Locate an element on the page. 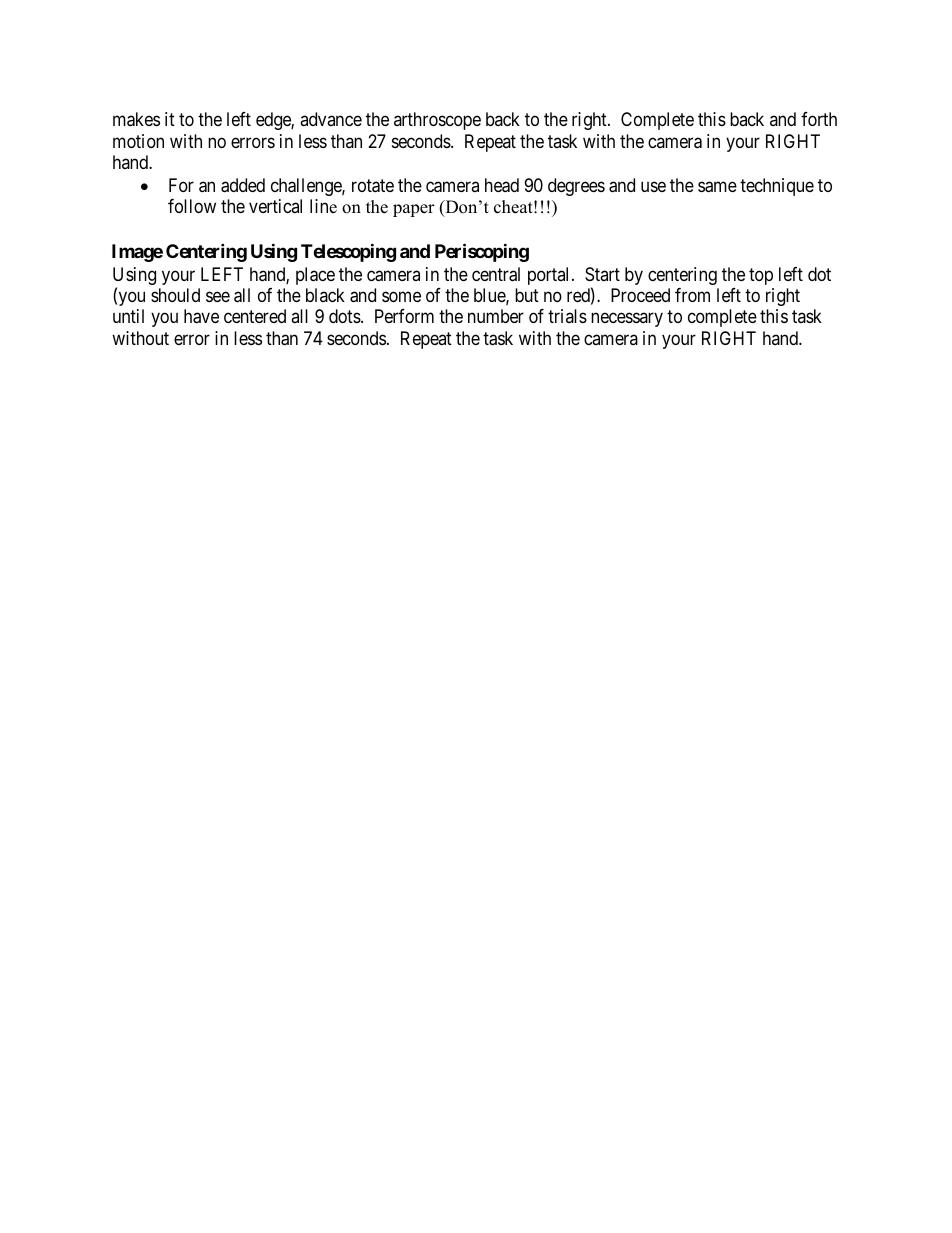  arthroscope is located at coordinates (437, 121).
